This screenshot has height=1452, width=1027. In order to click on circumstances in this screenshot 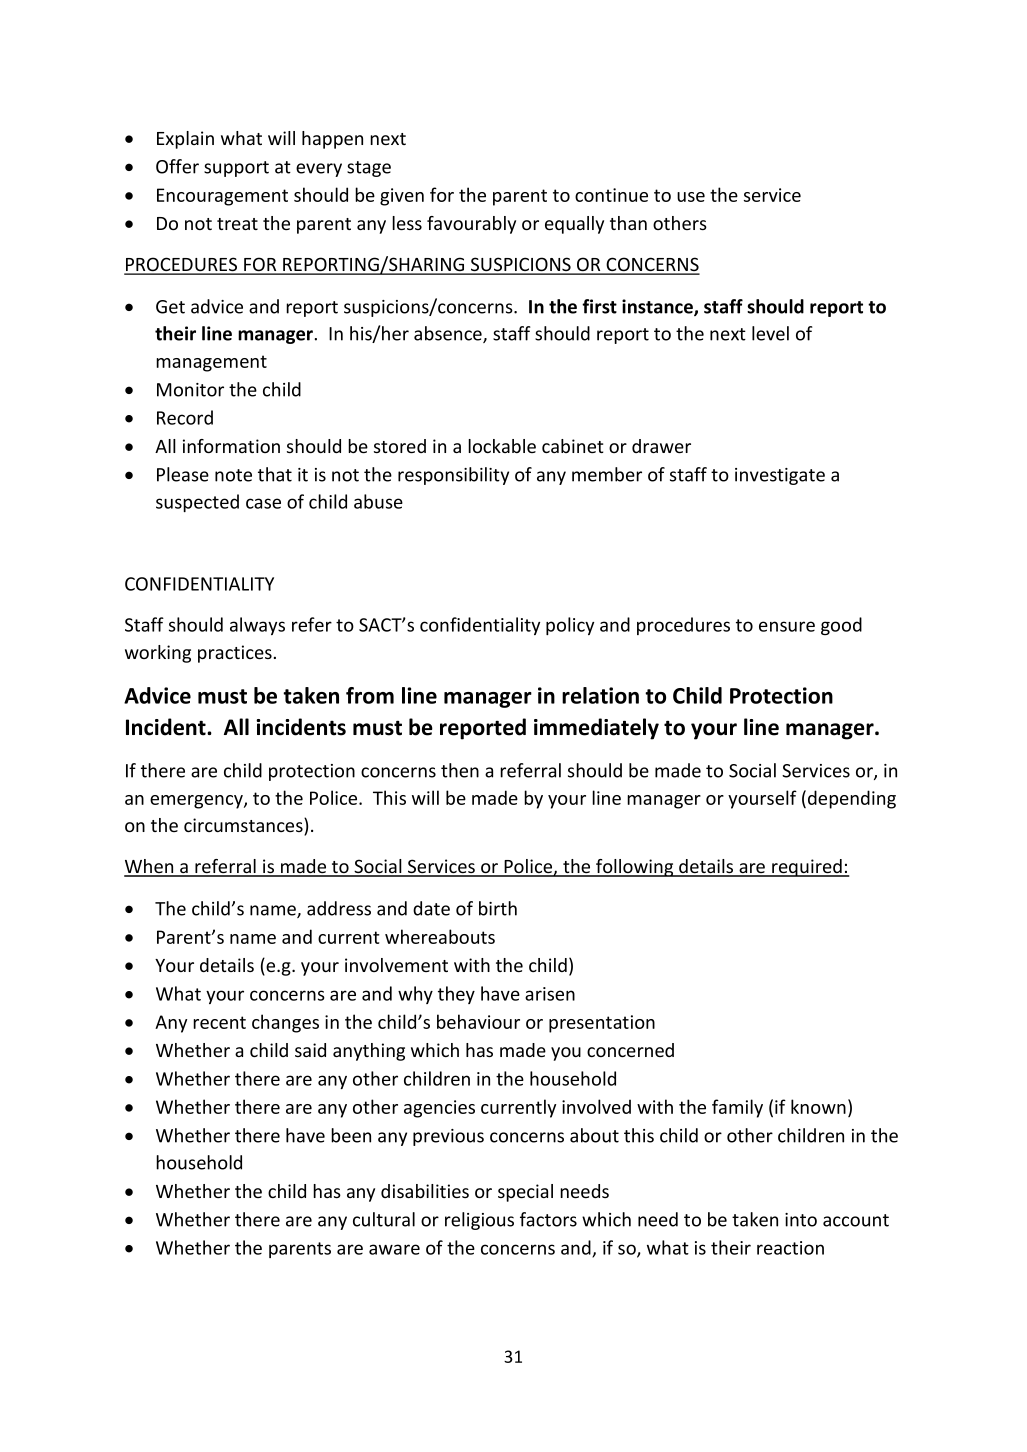, I will do `click(244, 826)`.
